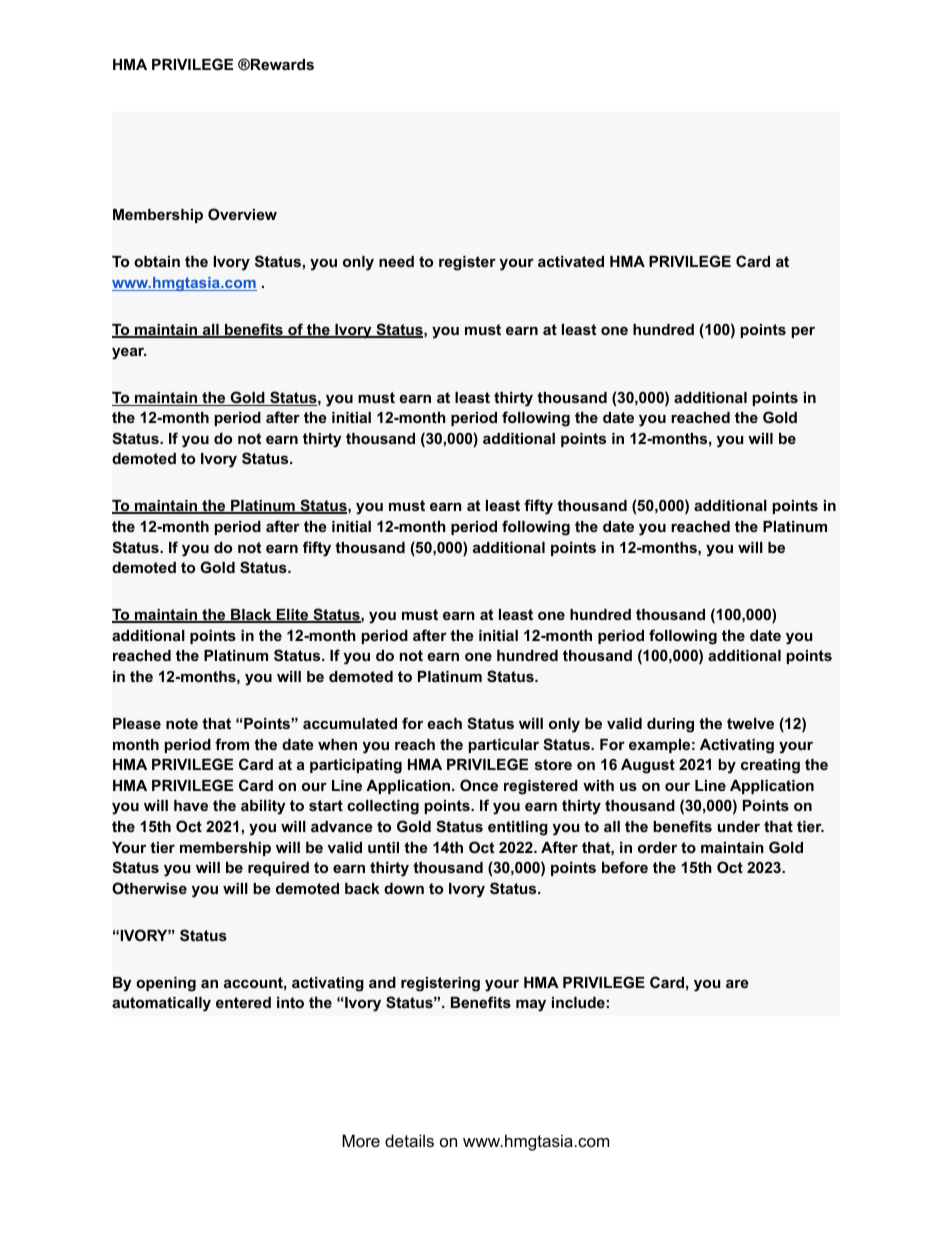 Image resolution: width=952 pixels, height=1233 pixels. I want to click on Elite, so click(293, 616).
